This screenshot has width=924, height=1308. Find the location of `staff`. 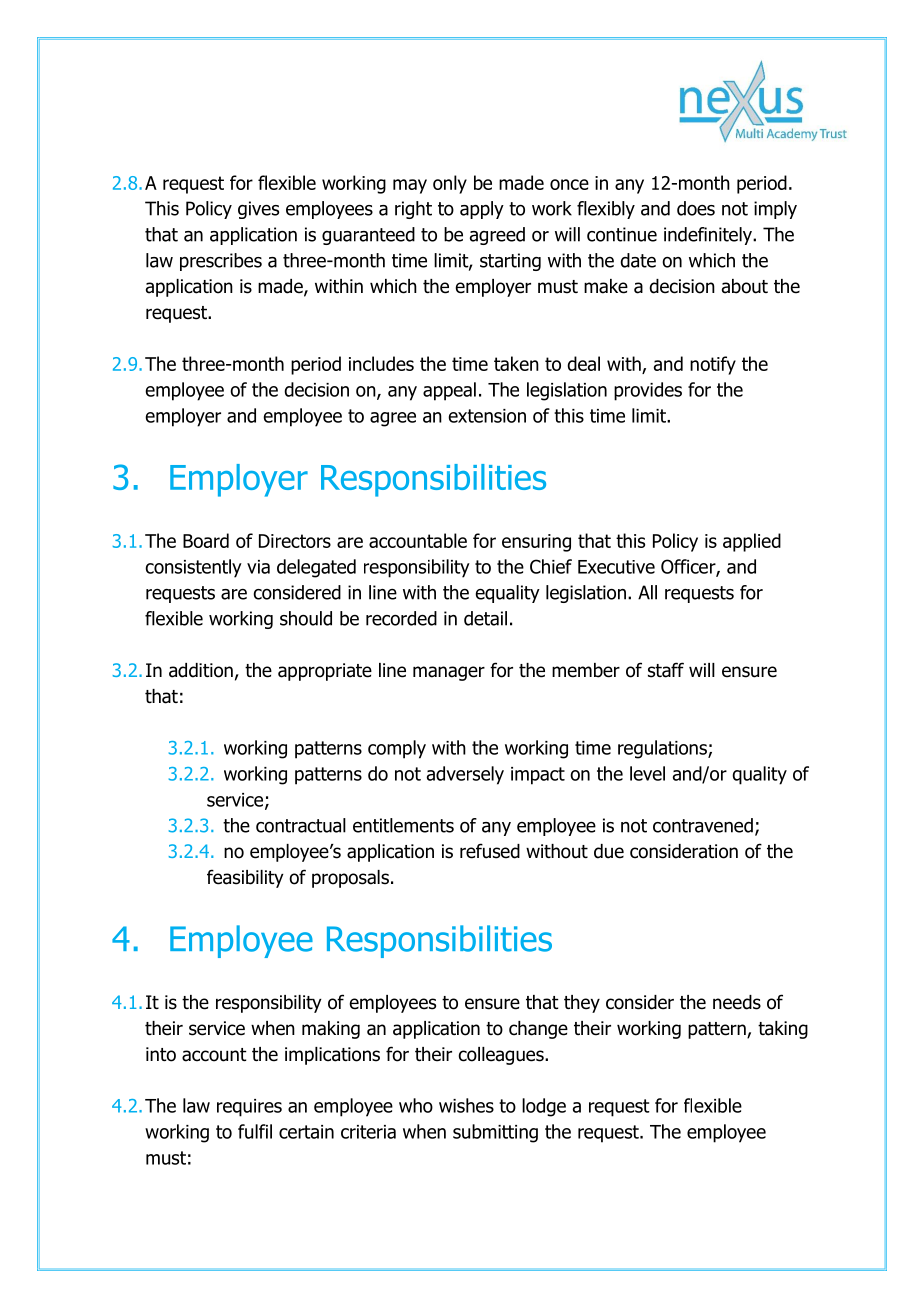

staff is located at coordinates (666, 670).
